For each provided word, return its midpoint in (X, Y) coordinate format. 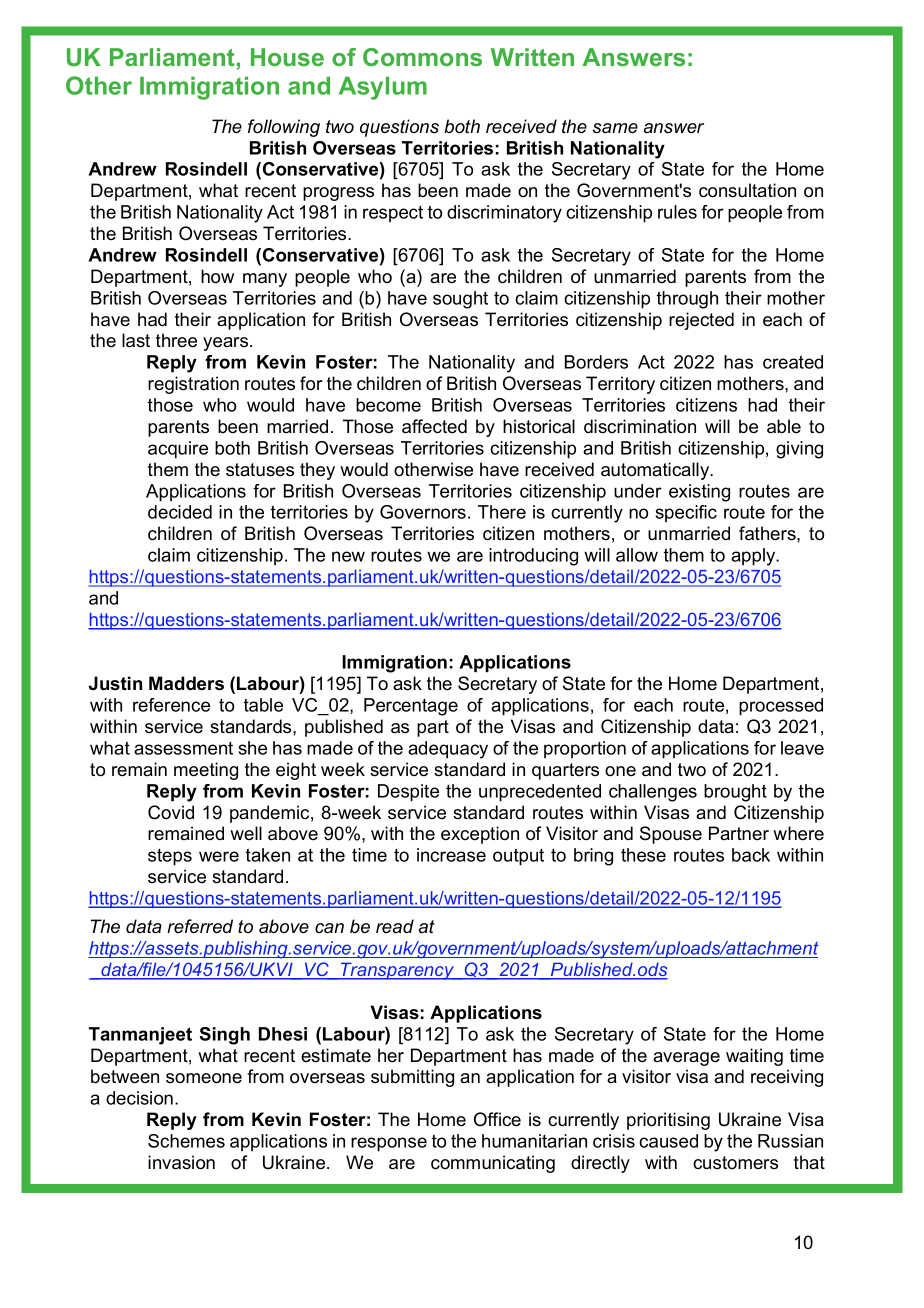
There (502, 512)
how (217, 276)
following (284, 128)
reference (171, 705)
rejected (701, 321)
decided (180, 512)
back (751, 855)
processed (781, 707)
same (615, 128)
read (395, 926)
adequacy (448, 750)
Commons (422, 57)
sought (460, 300)
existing (699, 493)
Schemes (186, 1141)
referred (200, 926)
